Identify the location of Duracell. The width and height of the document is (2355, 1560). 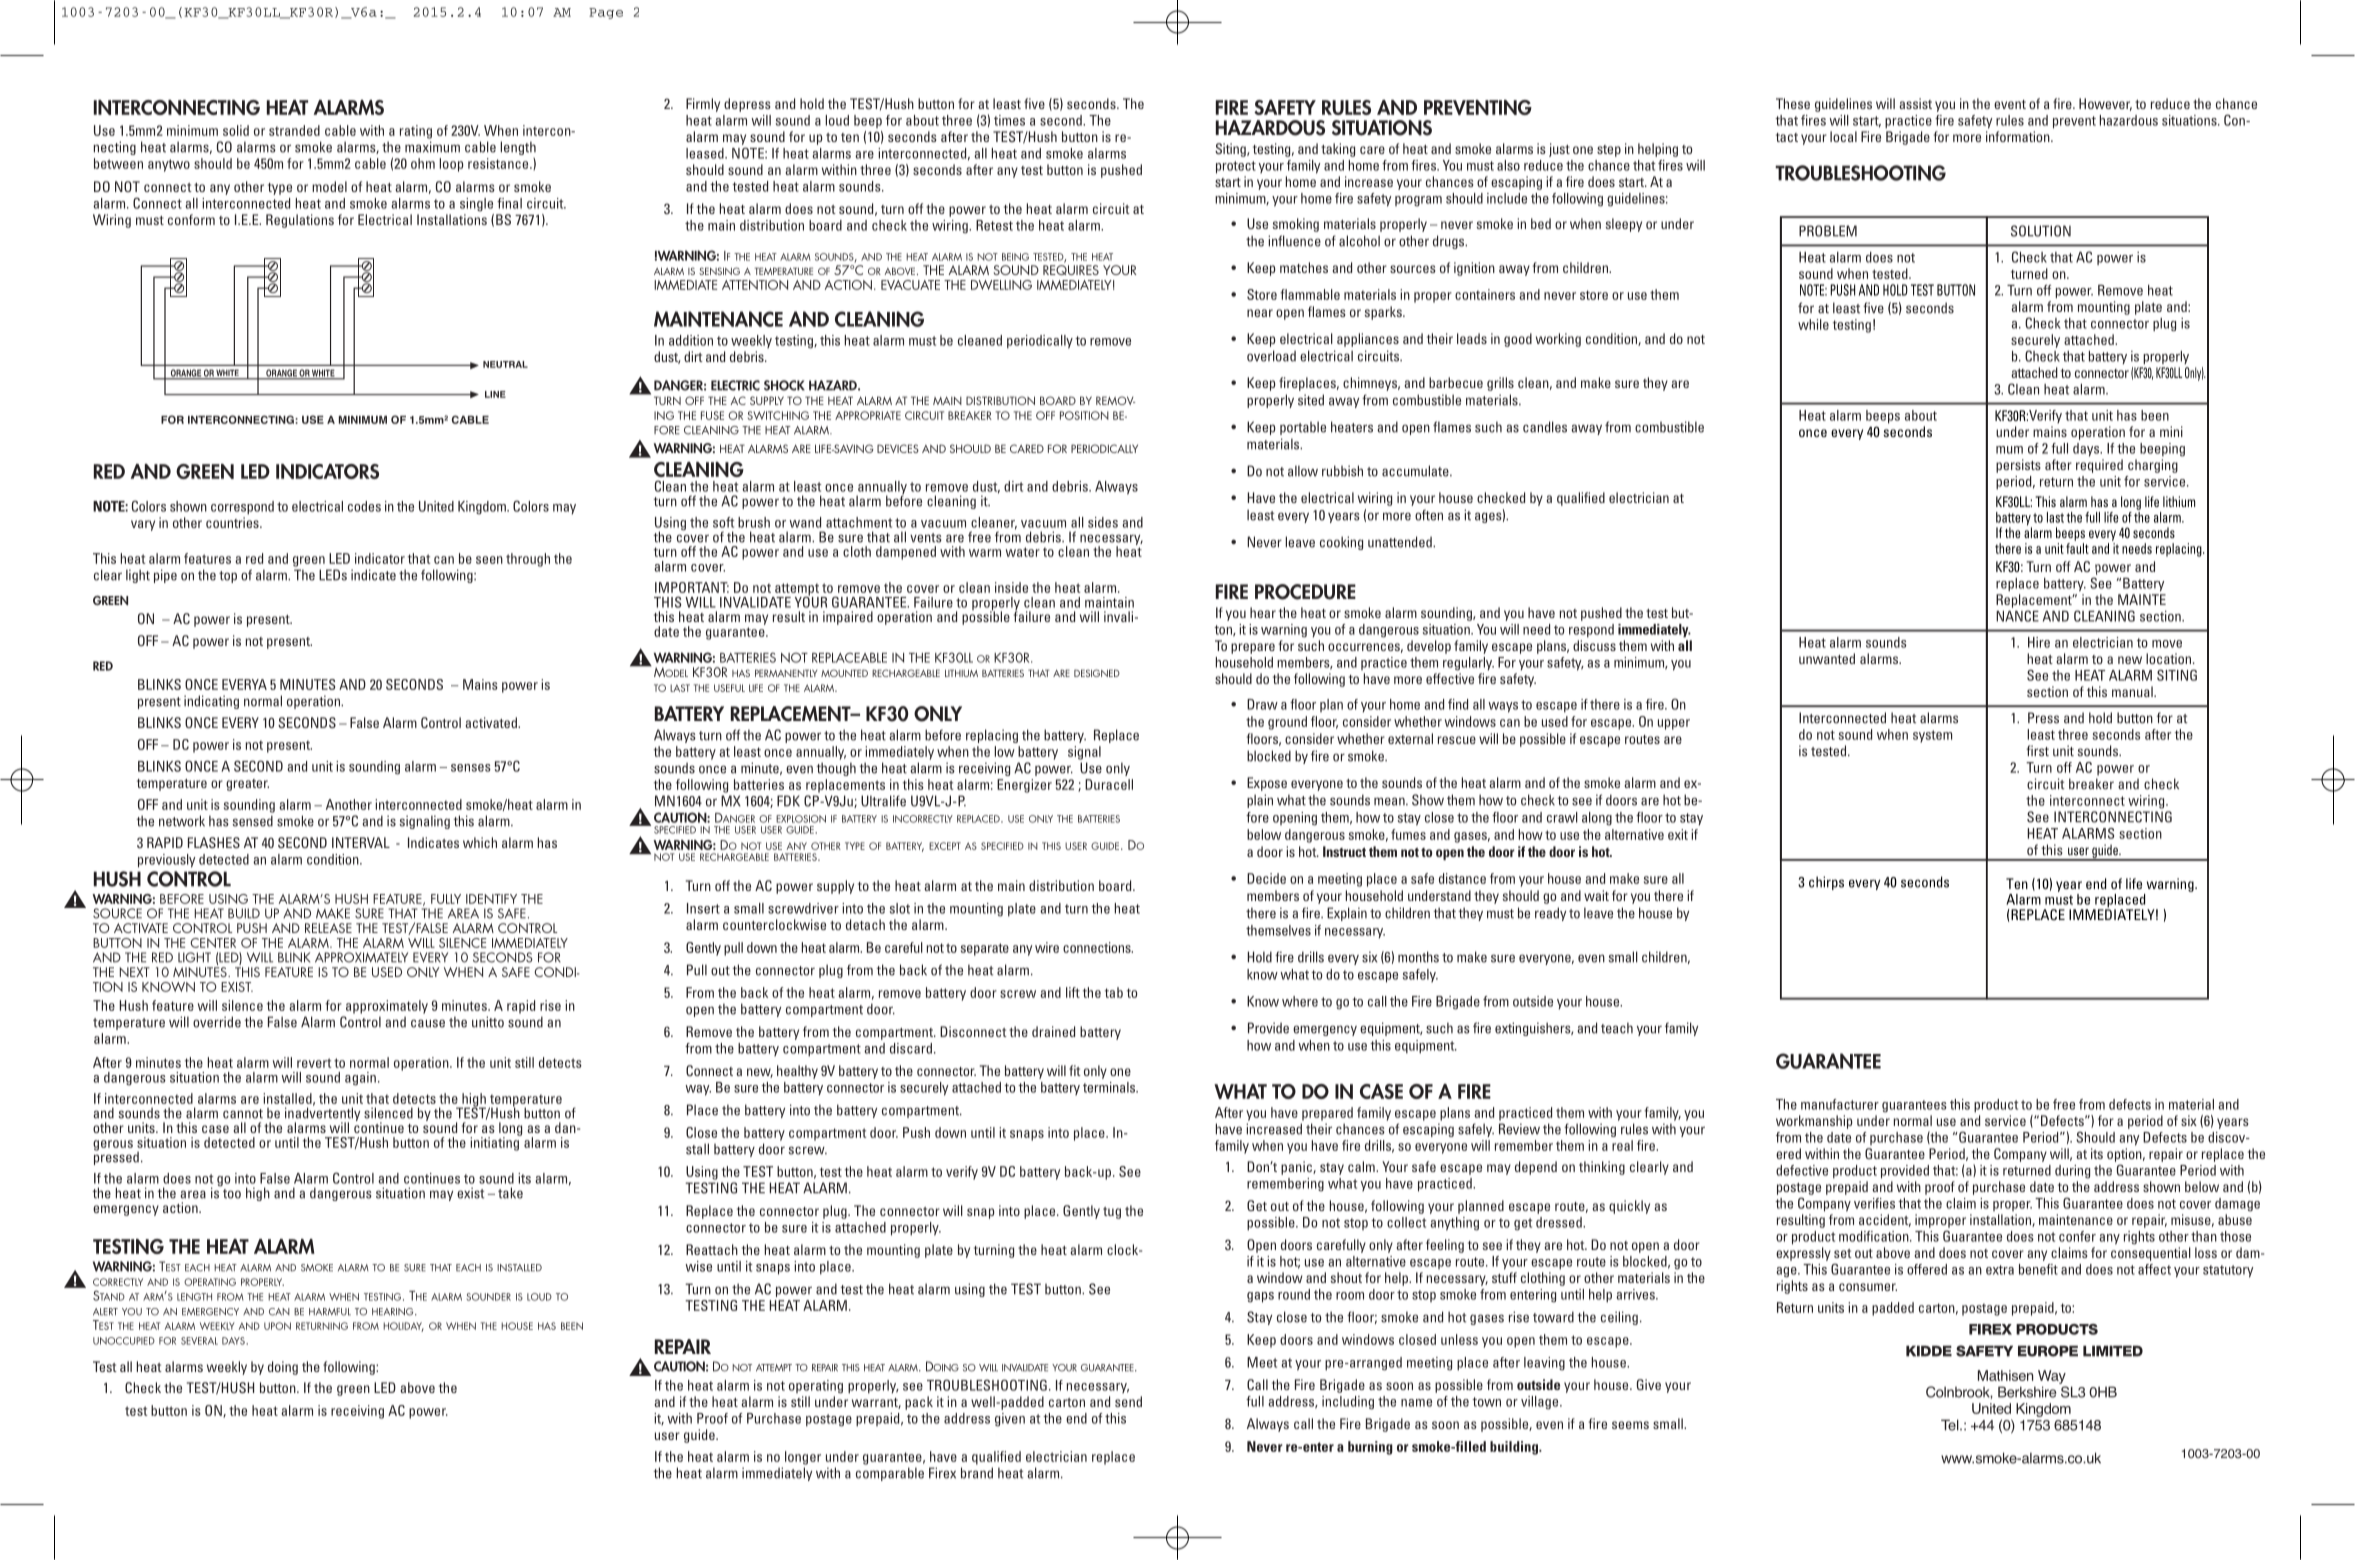
(1109, 784).
